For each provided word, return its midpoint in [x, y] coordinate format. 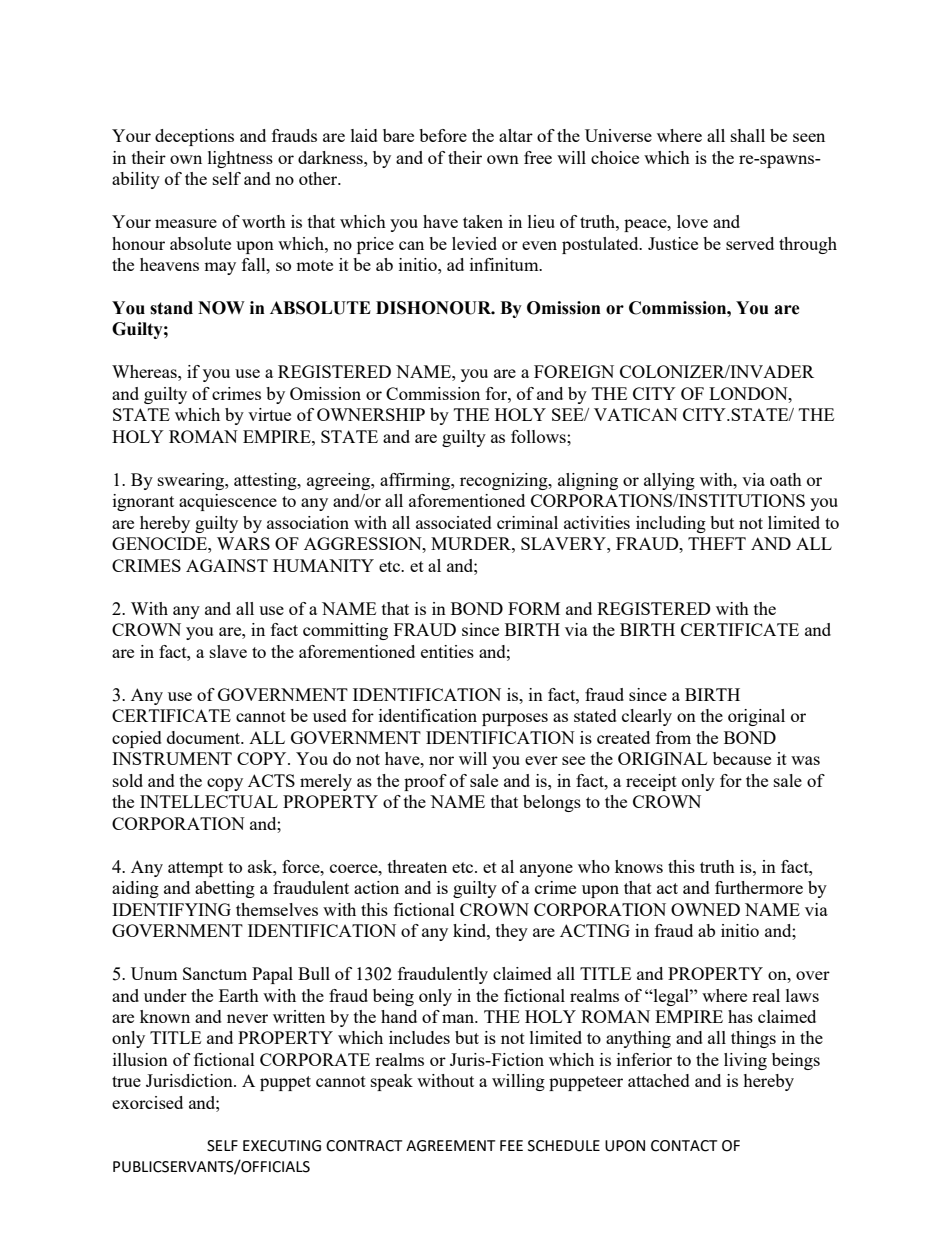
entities [447, 651]
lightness [240, 159]
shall [748, 135]
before [443, 135]
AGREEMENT [450, 1146]
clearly [647, 717]
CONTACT [684, 1146]
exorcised [147, 1102]
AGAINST [227, 565]
